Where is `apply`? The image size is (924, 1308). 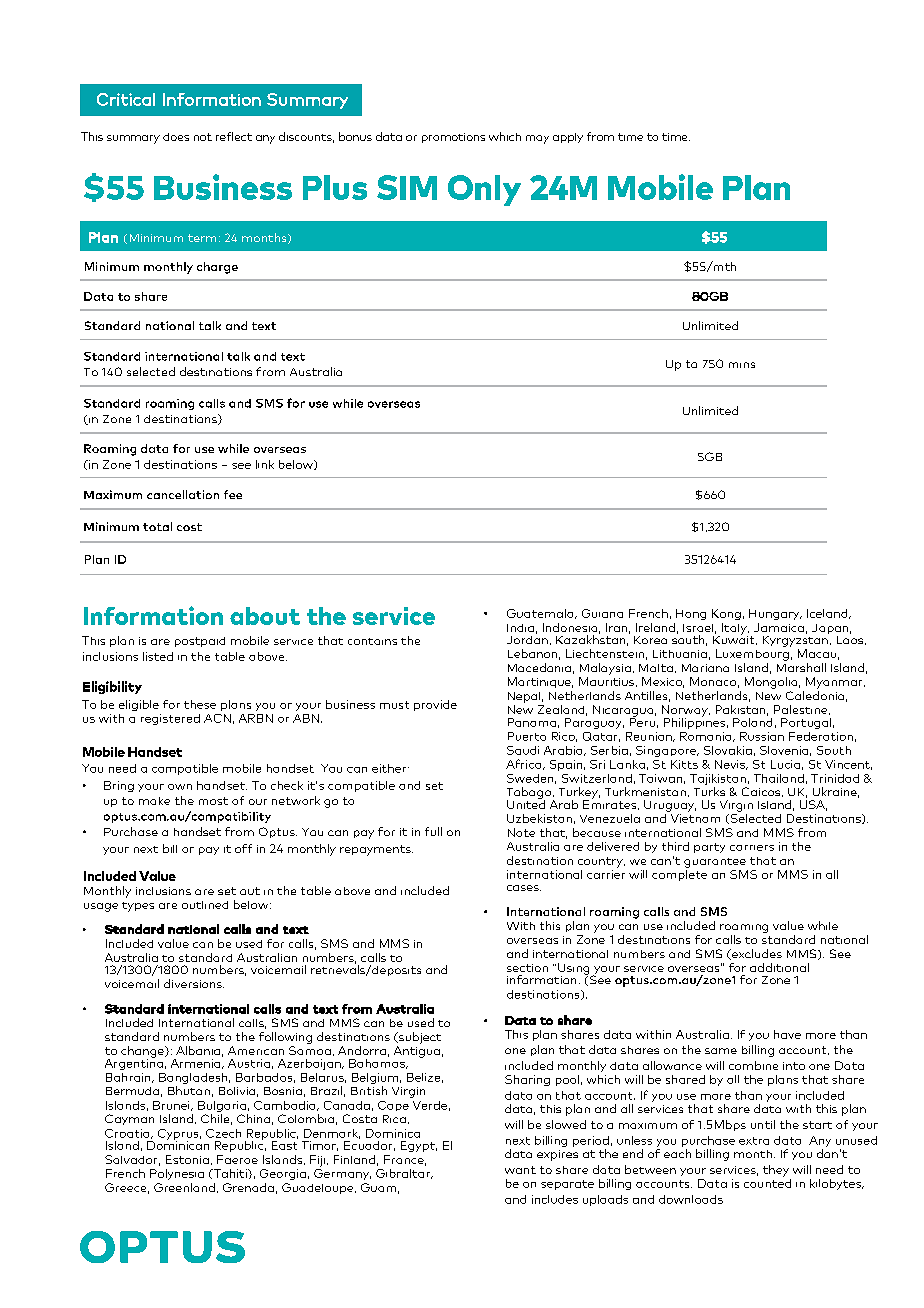 apply is located at coordinates (568, 138).
